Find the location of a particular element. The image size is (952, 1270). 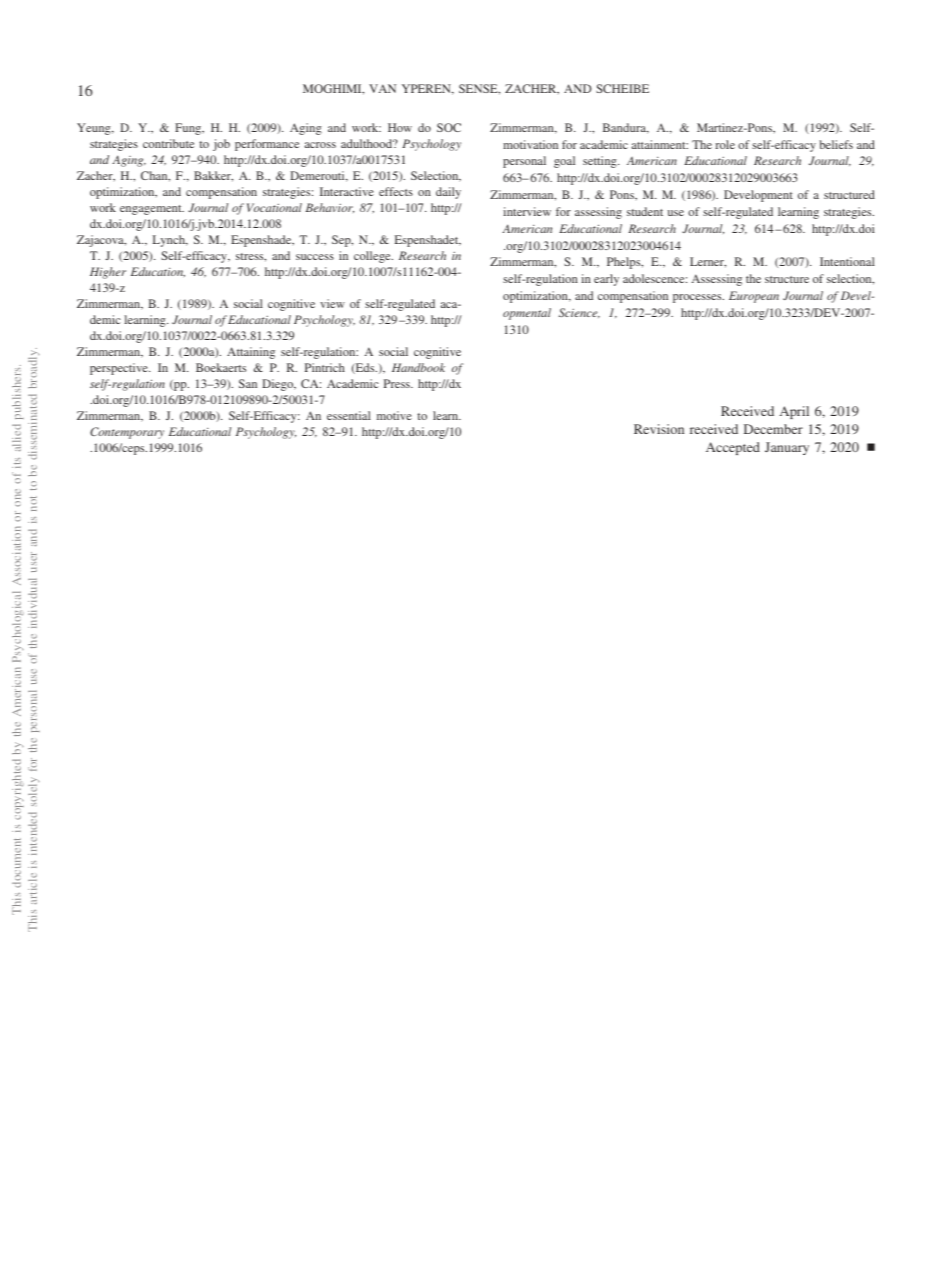

Handbook is located at coordinates (418, 367).
